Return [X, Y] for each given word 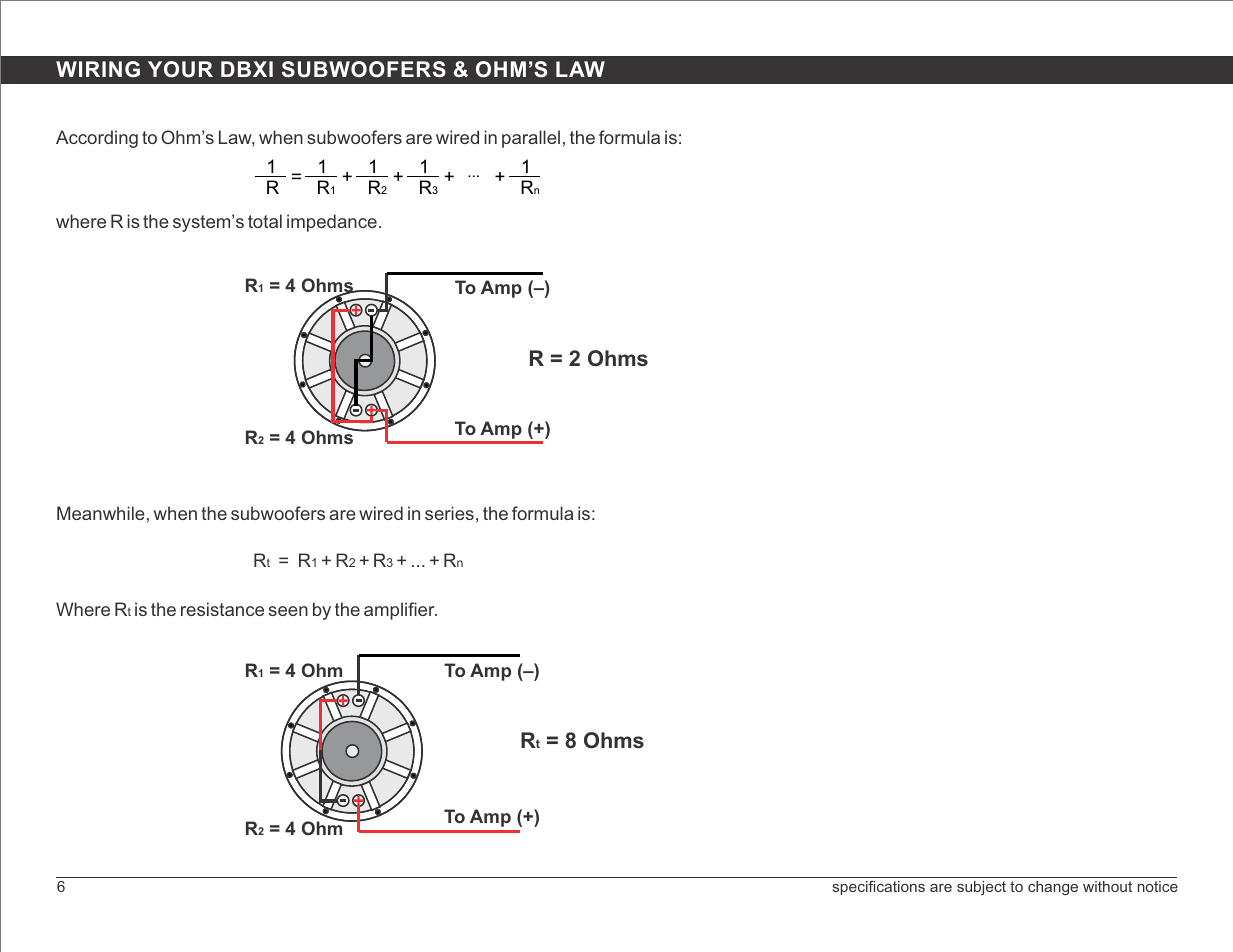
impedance [332, 223]
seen [288, 611]
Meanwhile [101, 513]
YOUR [180, 69]
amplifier [400, 611]
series [449, 513]
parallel [531, 139]
